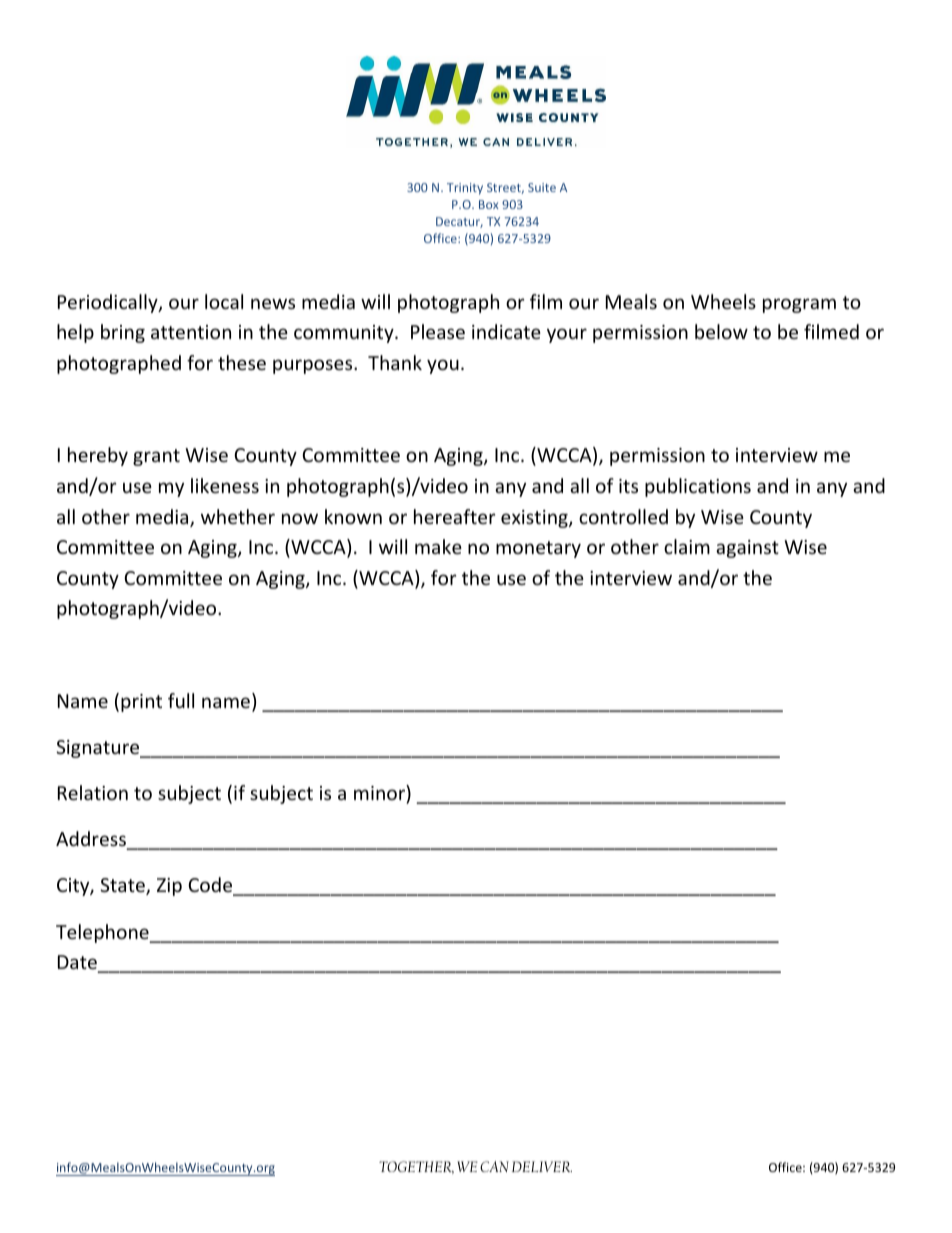  What do you see at coordinates (455, 516) in the screenshot?
I see `hereafter` at bounding box center [455, 516].
